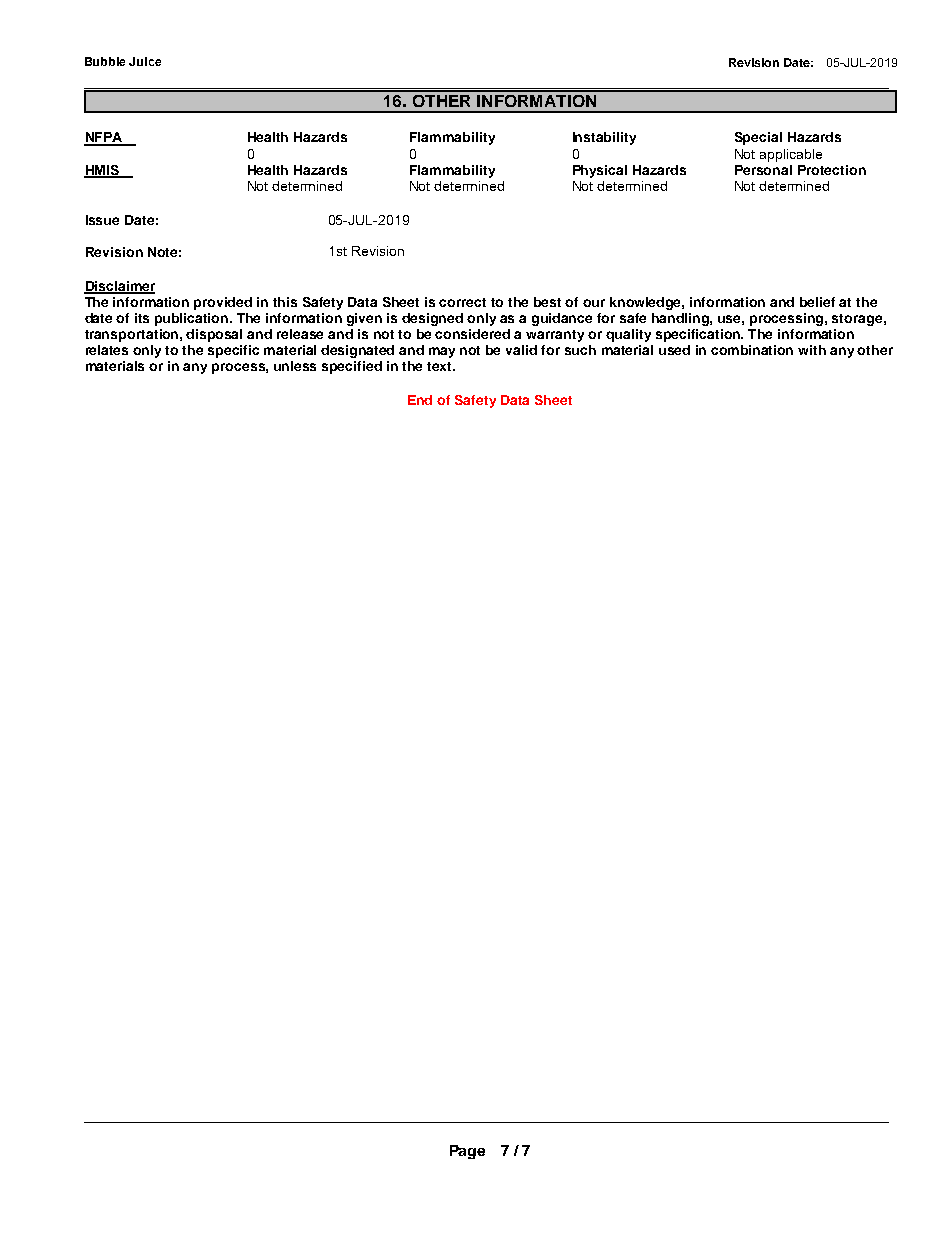  I want to click on End, so click(420, 400).
